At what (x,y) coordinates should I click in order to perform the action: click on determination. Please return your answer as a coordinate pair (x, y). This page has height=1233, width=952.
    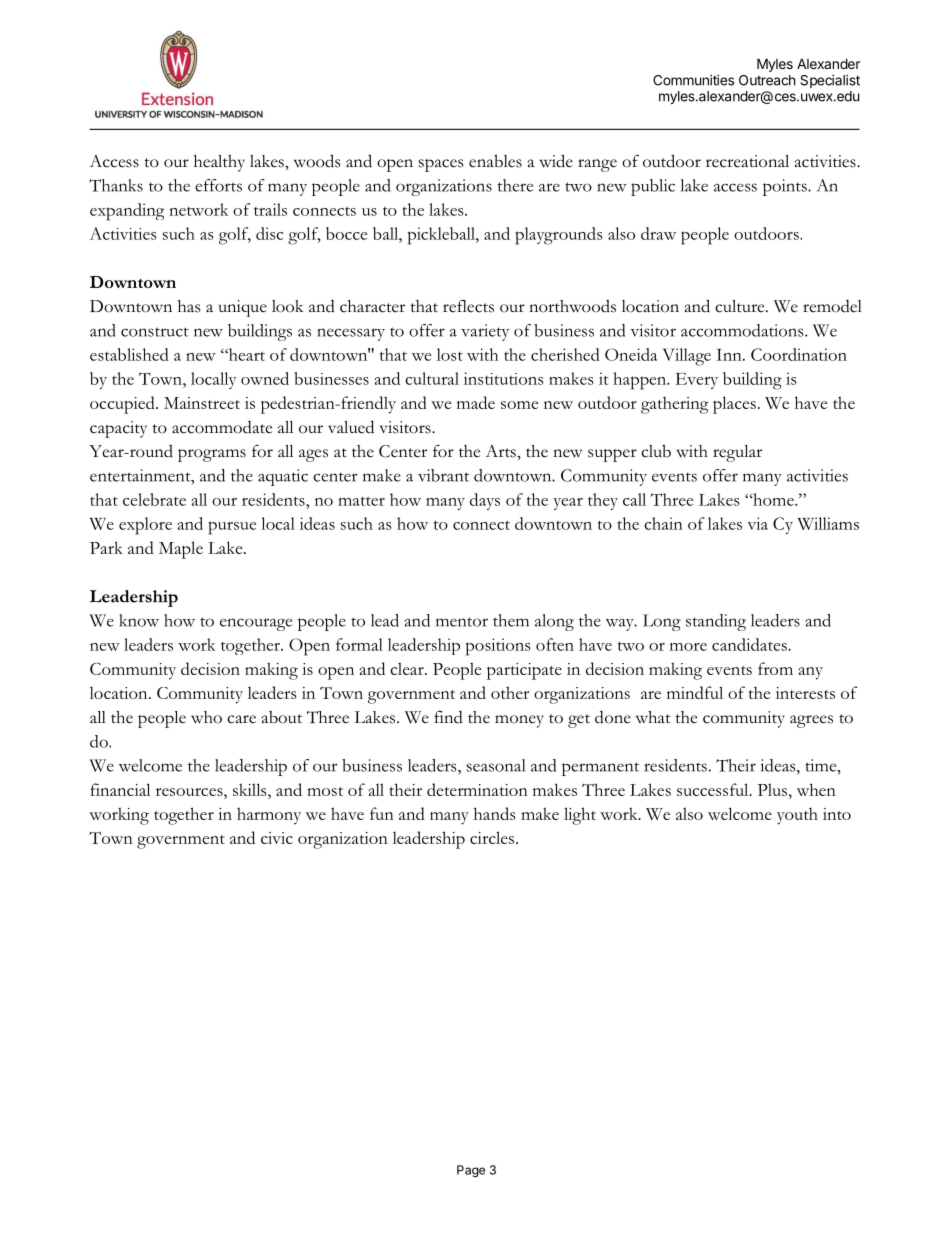
    Looking at the image, I should click on (477, 789).
